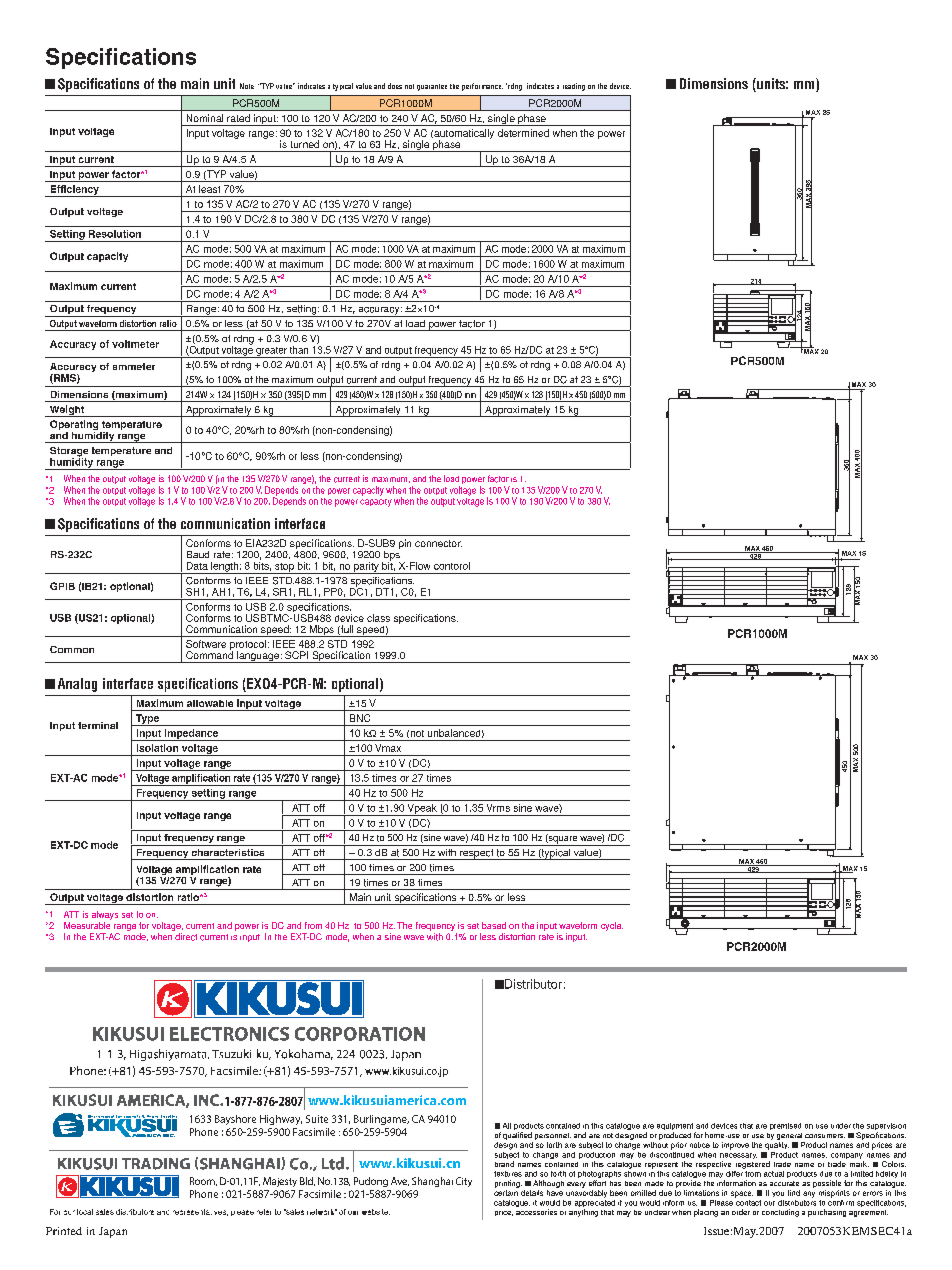  I want to click on Japan, so click(113, 1232).
